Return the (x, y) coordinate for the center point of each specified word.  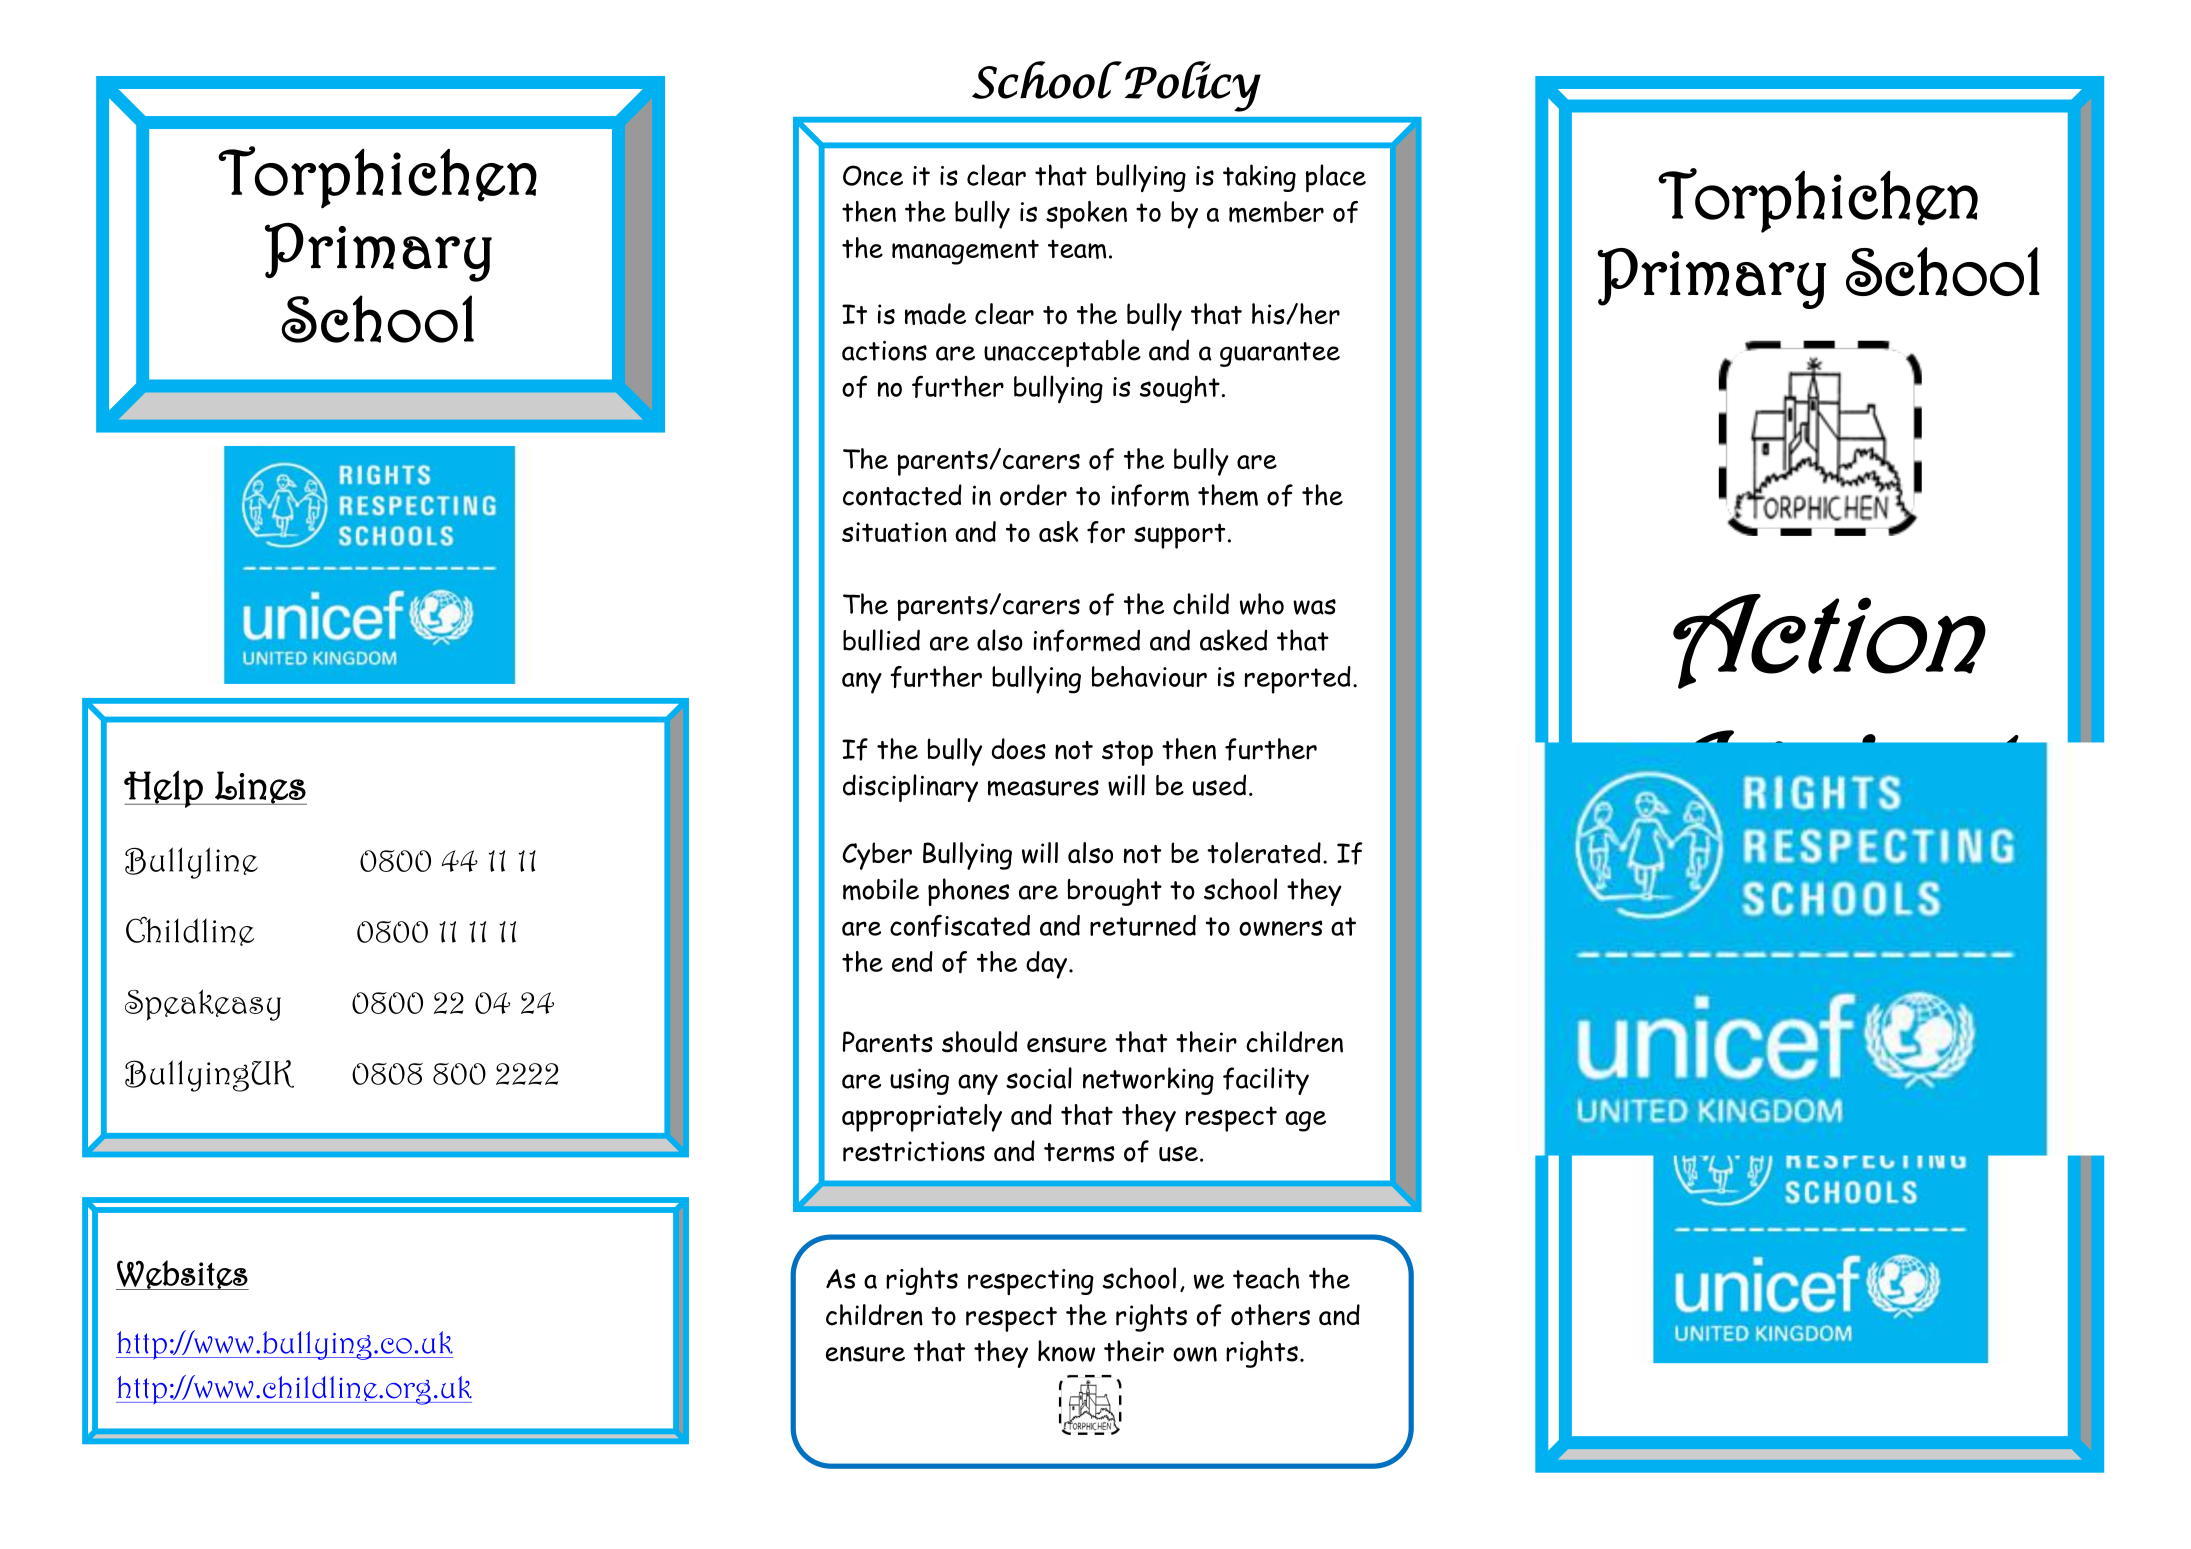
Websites (182, 1275)
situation (894, 532)
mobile (881, 889)
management (965, 252)
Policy (1193, 86)
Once (873, 175)
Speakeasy (203, 1005)
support (1179, 536)
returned (1143, 925)
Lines (260, 788)
